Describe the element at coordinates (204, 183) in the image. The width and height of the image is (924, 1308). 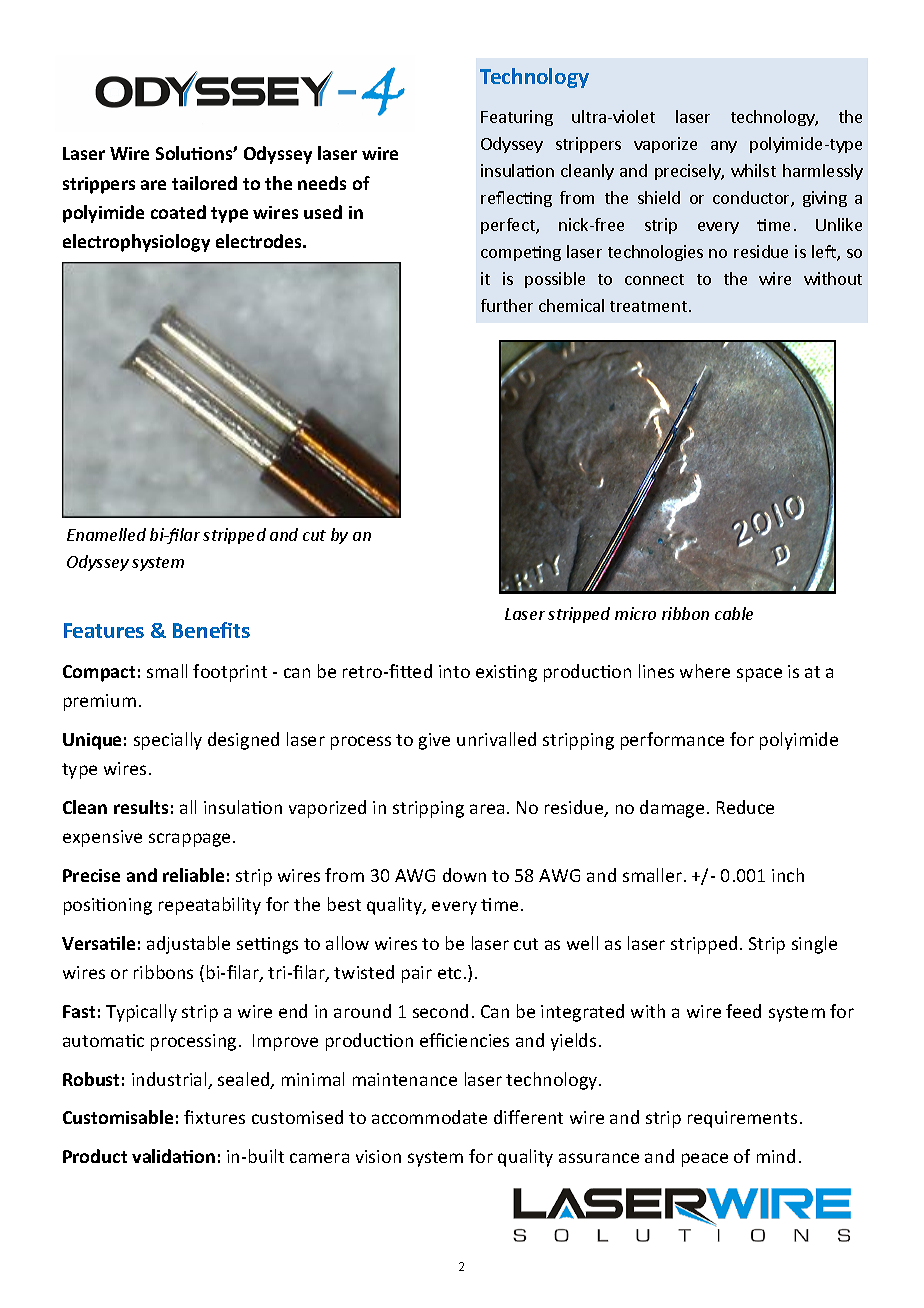
I see `tailored` at that location.
